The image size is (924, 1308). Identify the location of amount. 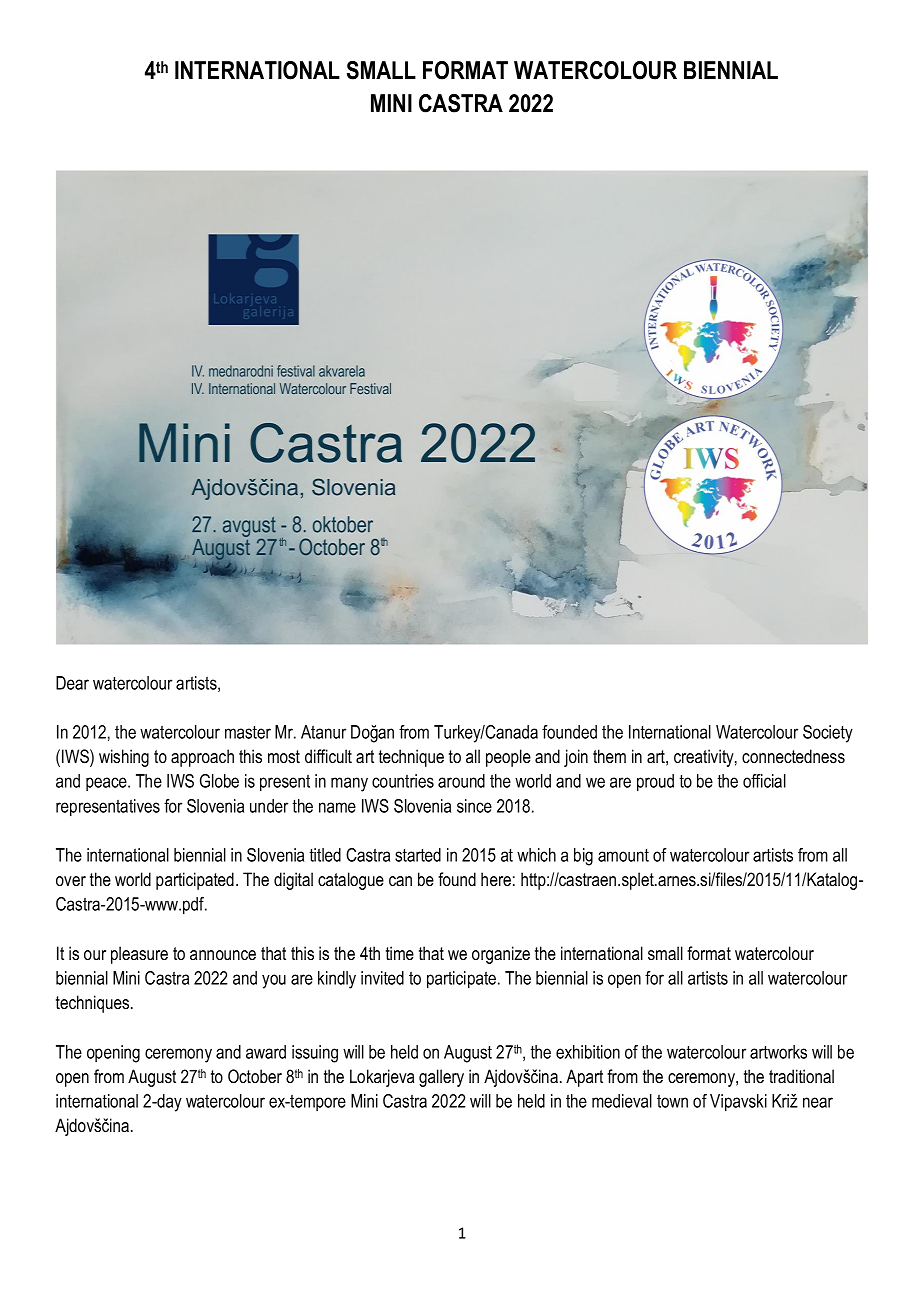
(623, 855).
